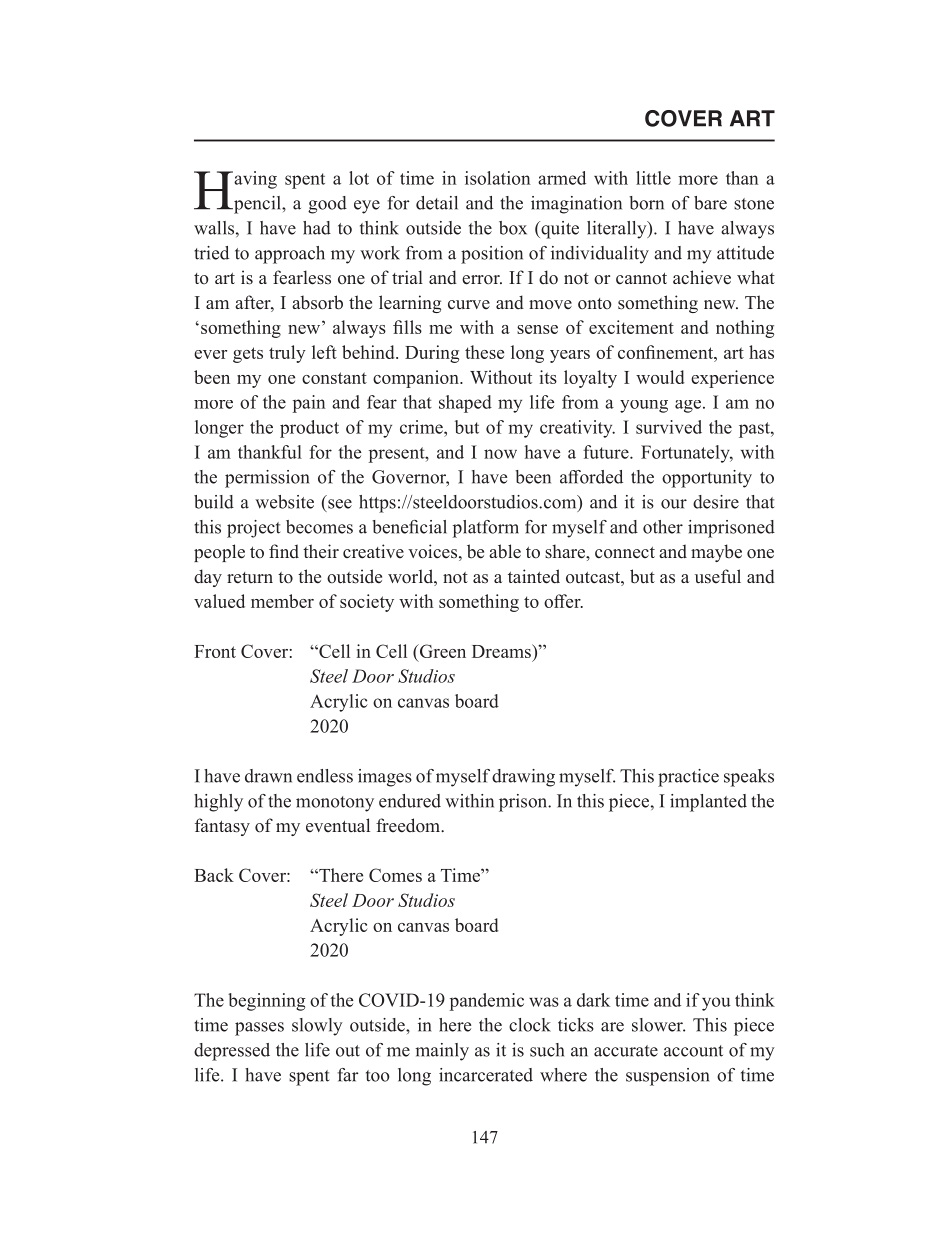  I want to click on fantasy, so click(222, 827).
